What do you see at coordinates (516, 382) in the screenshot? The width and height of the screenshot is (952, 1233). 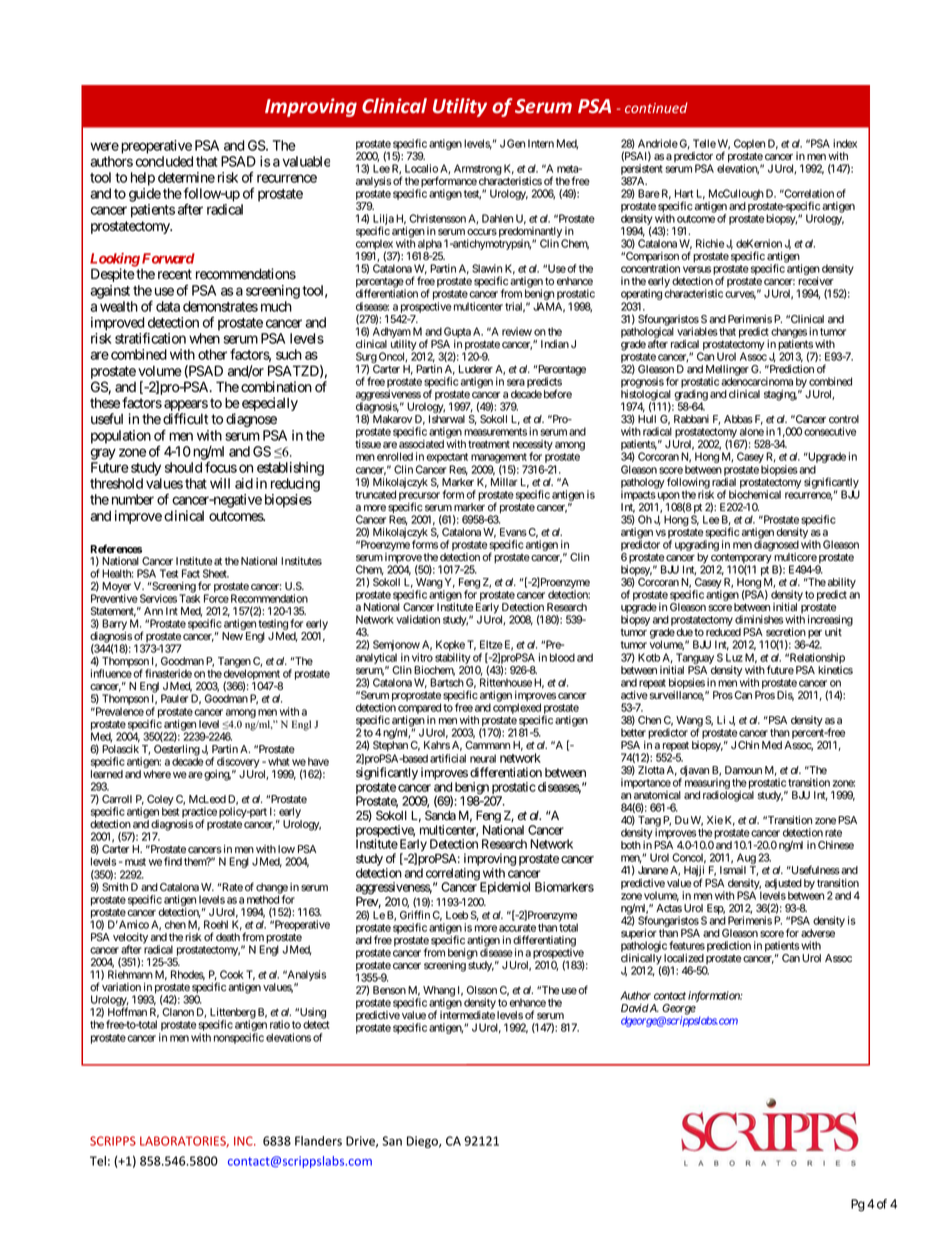 I see `sera` at bounding box center [516, 382].
